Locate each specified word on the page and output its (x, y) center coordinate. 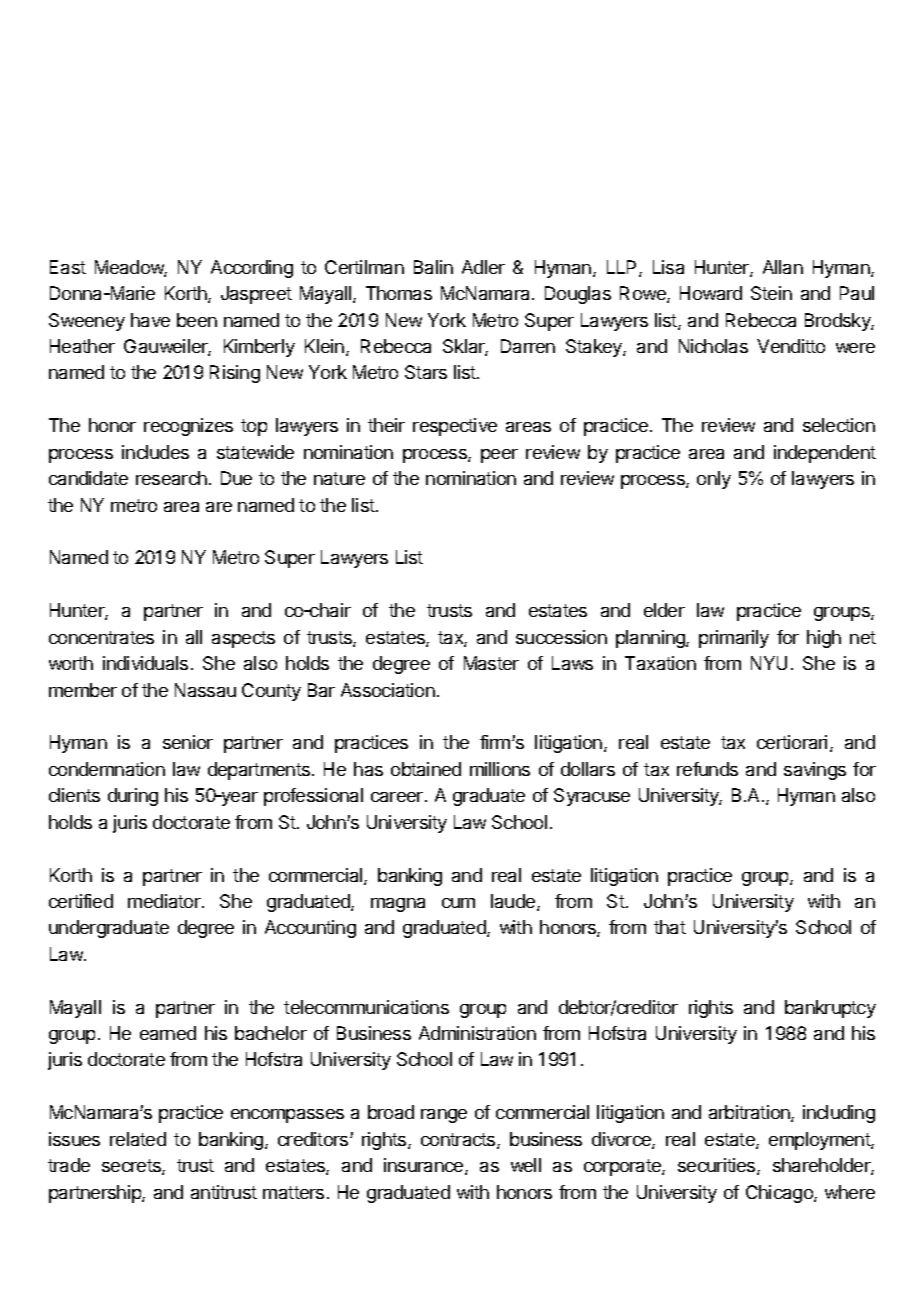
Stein (771, 293)
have (150, 320)
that (670, 927)
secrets (132, 1167)
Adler (483, 267)
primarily (734, 639)
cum (458, 903)
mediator (165, 901)
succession (561, 637)
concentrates (101, 637)
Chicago (780, 1194)
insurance (425, 1166)
